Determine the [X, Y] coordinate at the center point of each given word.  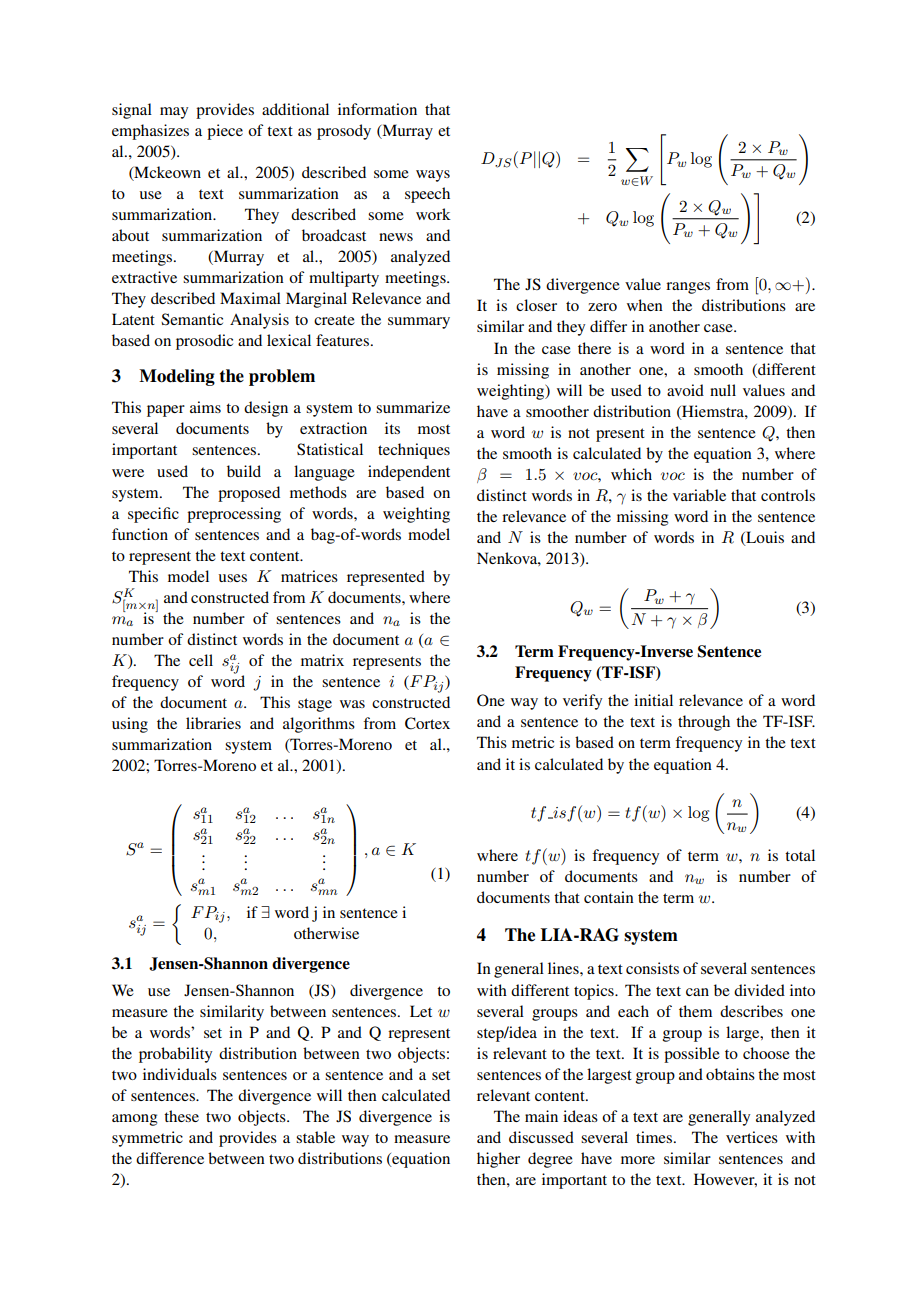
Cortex [427, 723]
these [181, 1116]
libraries [213, 723]
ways [433, 176]
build [244, 471]
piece [225, 132]
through [704, 723]
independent [409, 473]
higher [498, 1160]
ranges [688, 288]
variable [699, 495]
